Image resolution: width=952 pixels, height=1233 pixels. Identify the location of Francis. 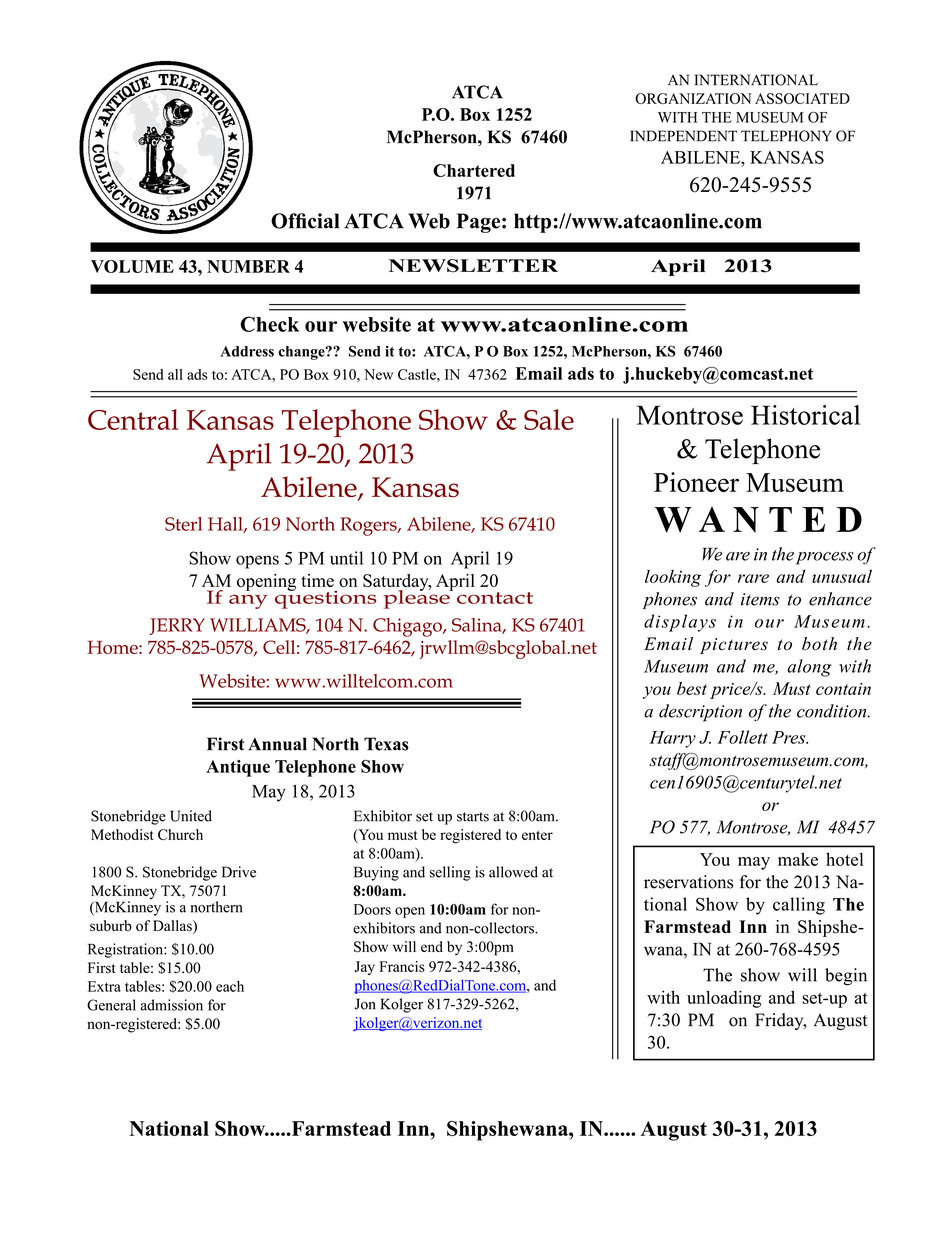
(402, 966).
